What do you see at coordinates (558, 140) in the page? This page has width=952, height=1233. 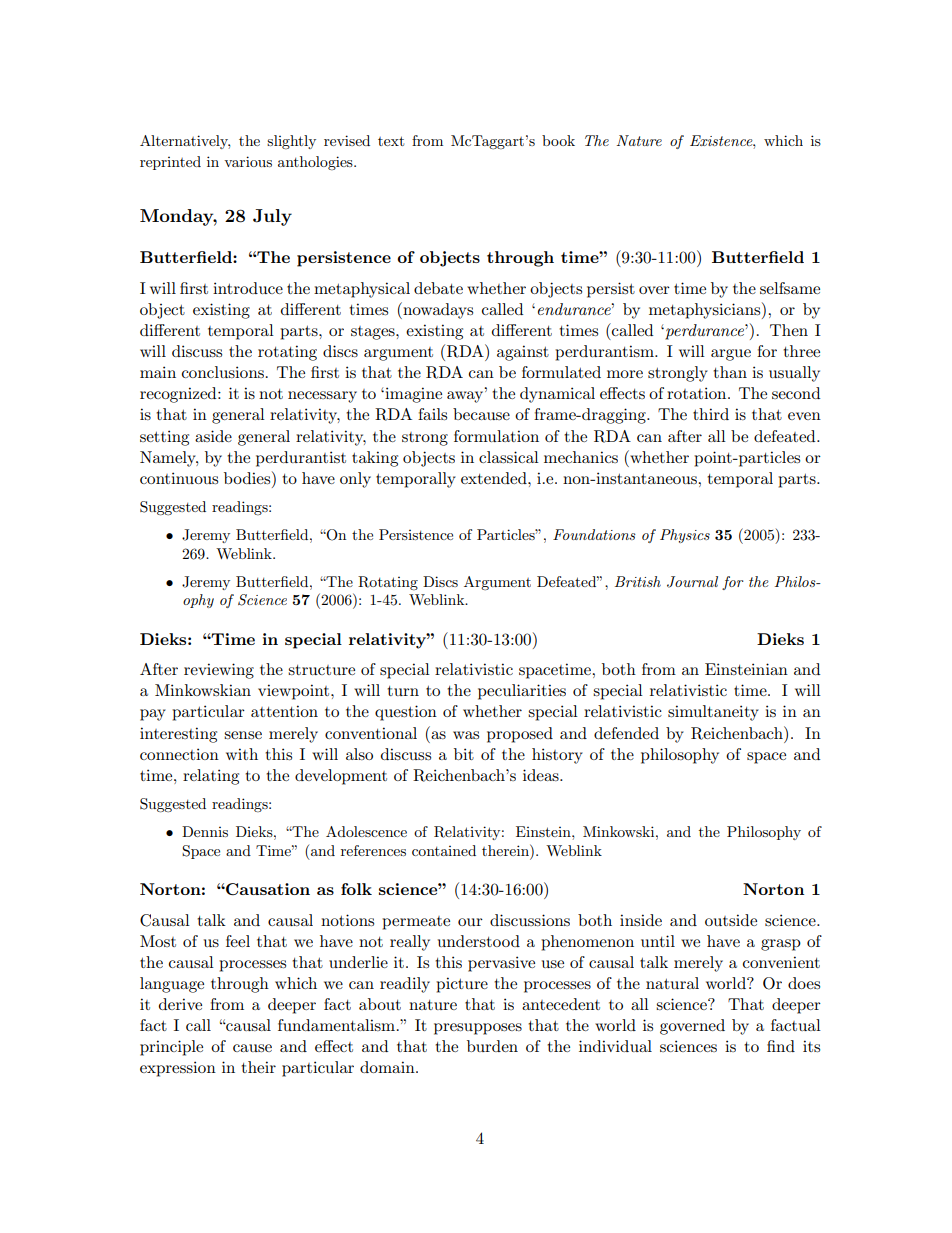 I see `book` at bounding box center [558, 140].
